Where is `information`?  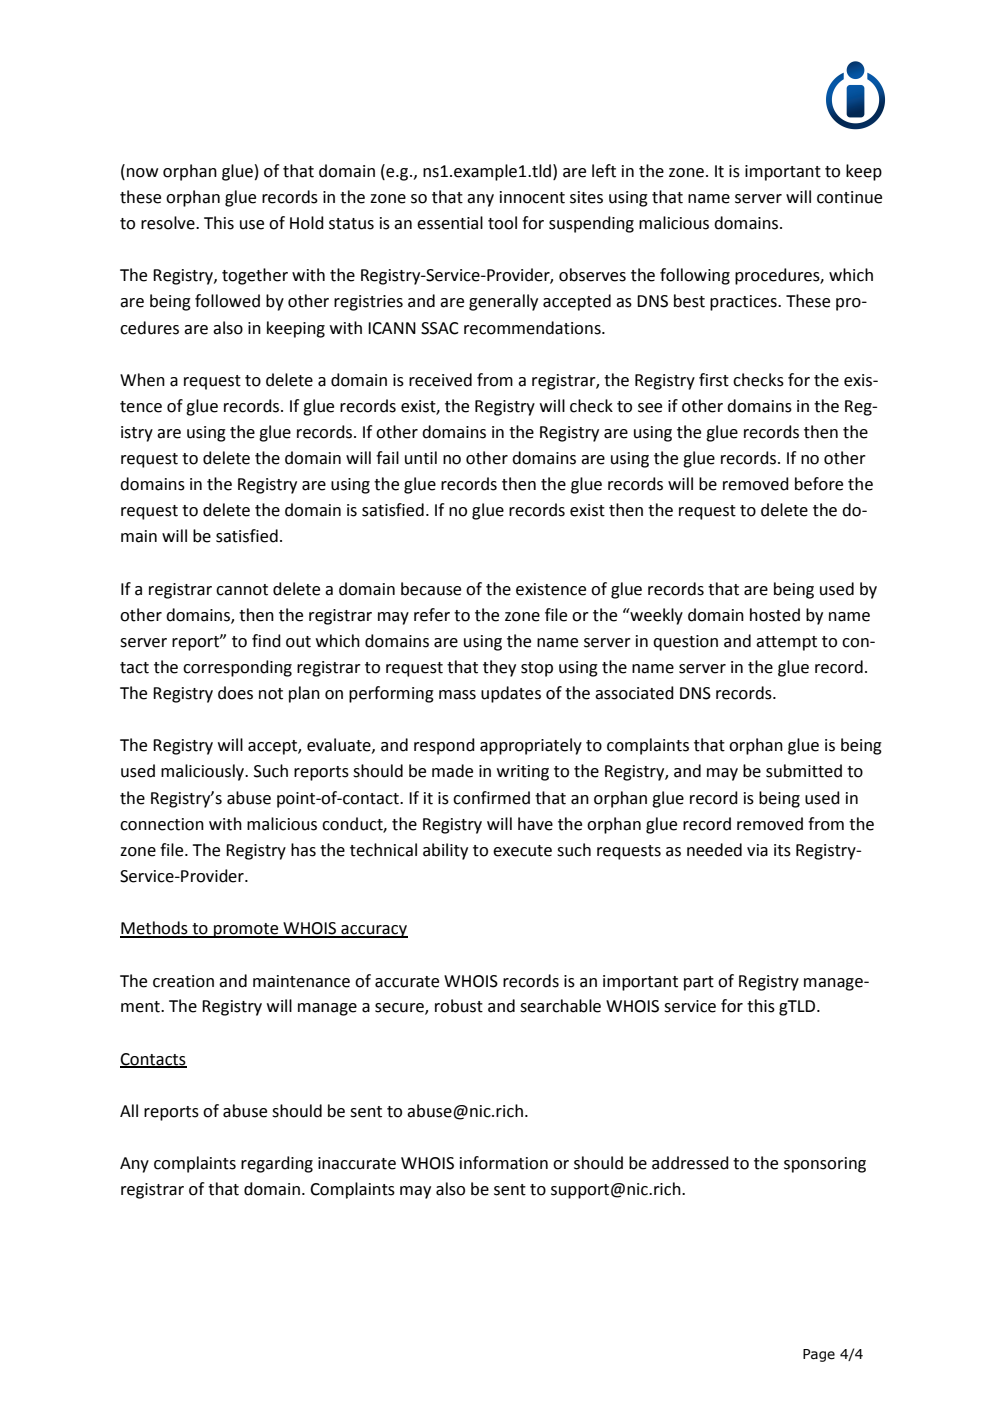 information is located at coordinates (504, 1163).
